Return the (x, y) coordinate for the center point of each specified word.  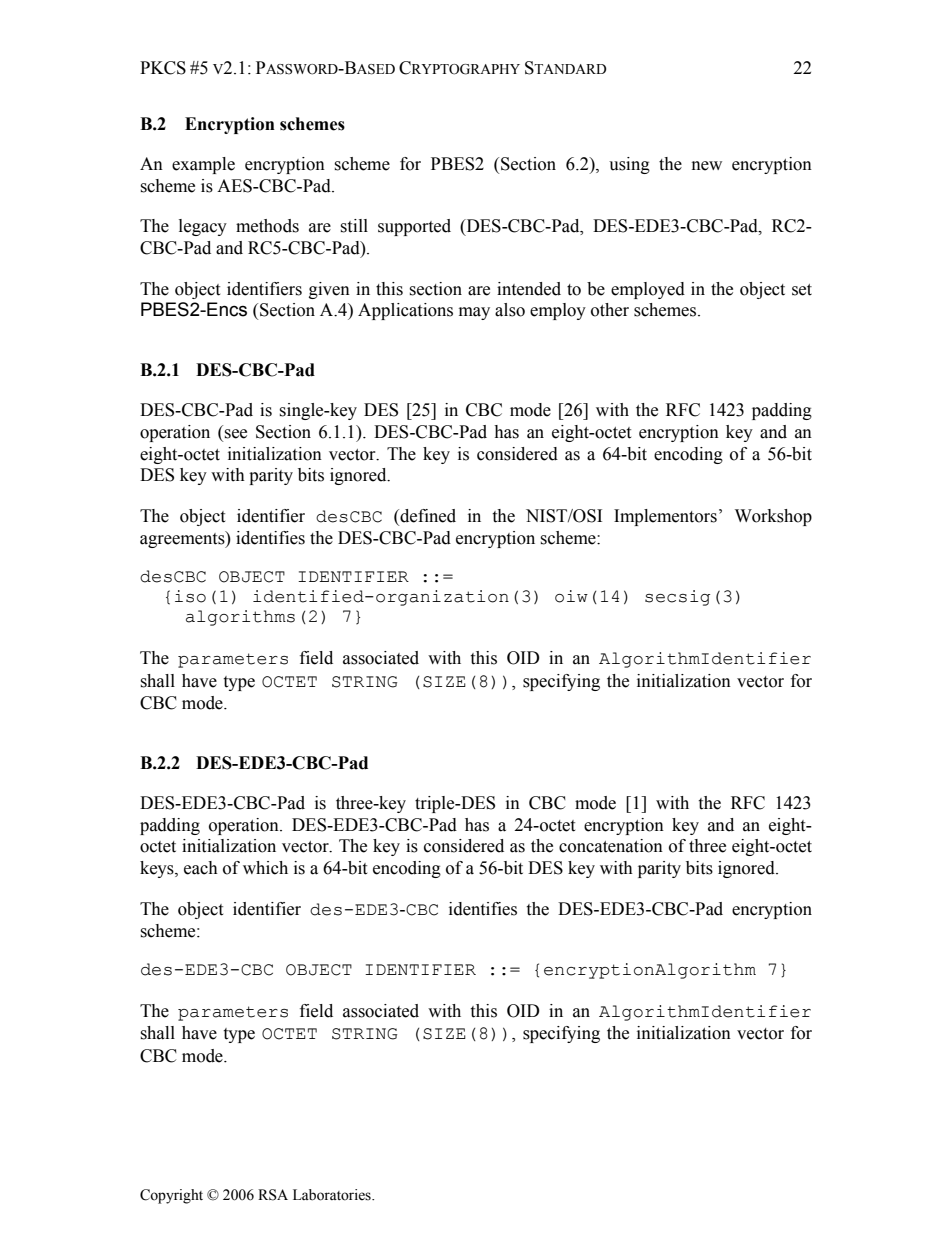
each (201, 868)
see (235, 434)
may (474, 313)
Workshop (773, 517)
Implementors (665, 517)
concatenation (611, 846)
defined (427, 516)
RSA (273, 1195)
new (707, 166)
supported (414, 227)
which (265, 868)
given (329, 290)
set (802, 290)
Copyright (171, 1196)
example (203, 165)
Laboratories (333, 1195)
